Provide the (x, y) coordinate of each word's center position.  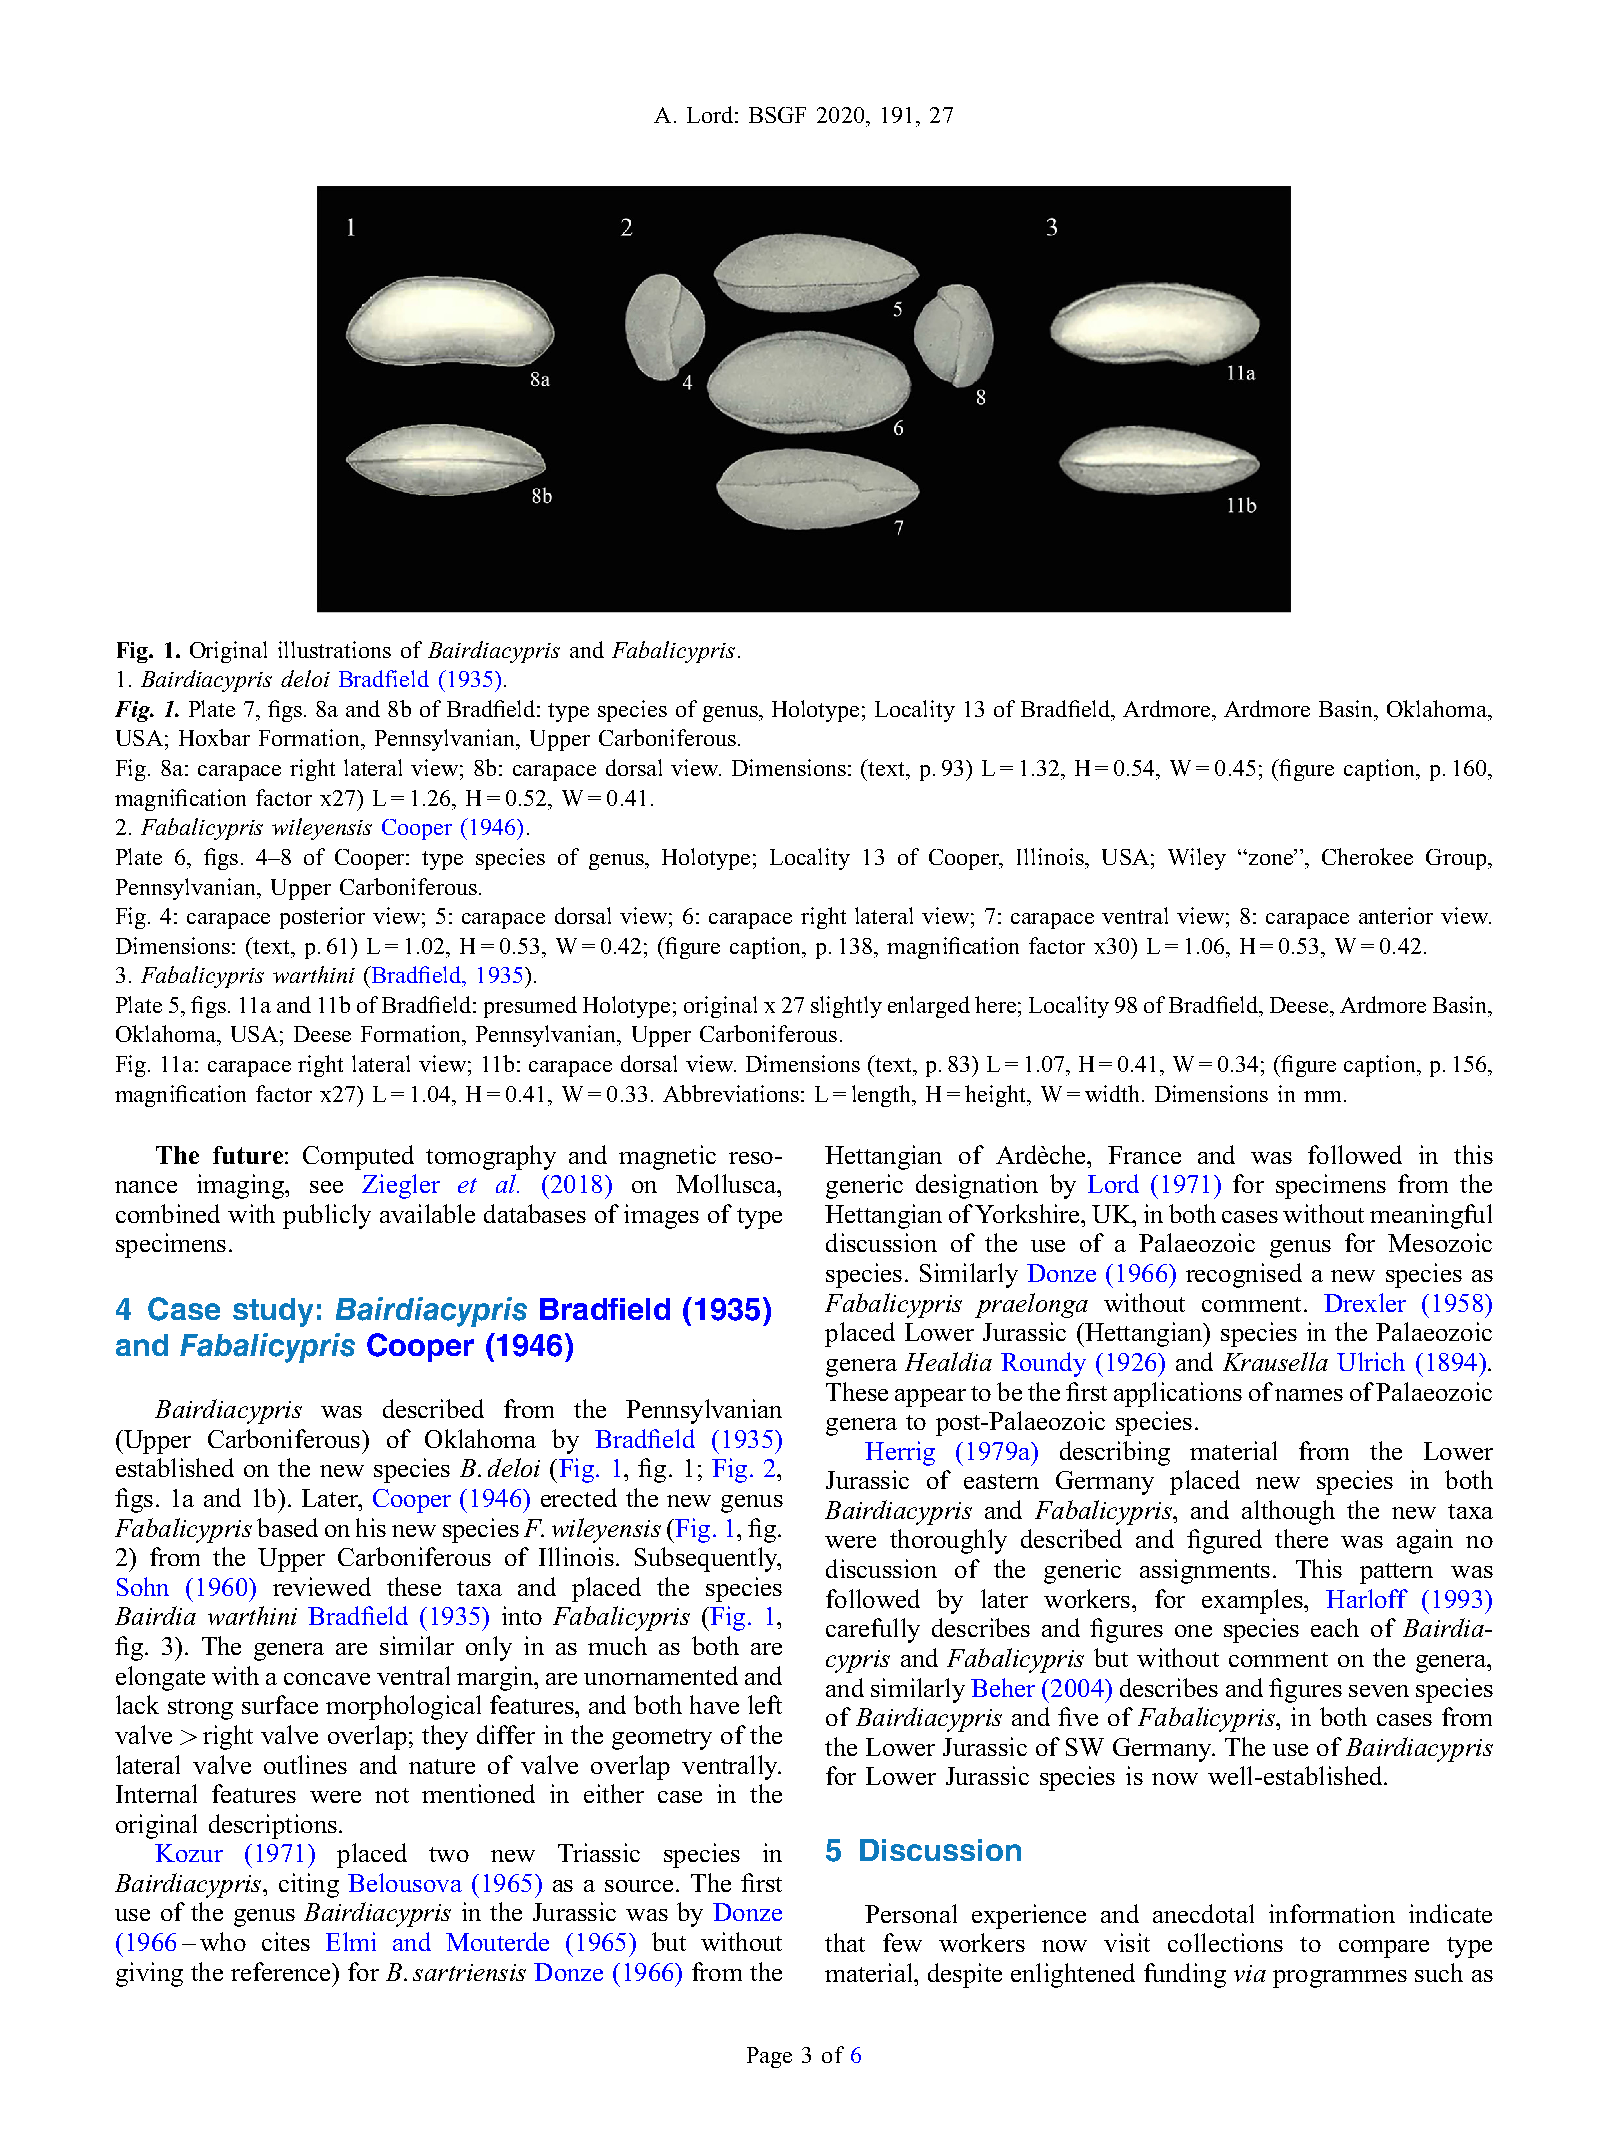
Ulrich (1371, 1361)
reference (282, 1971)
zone (1270, 858)
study (273, 1312)
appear (930, 1398)
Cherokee (1367, 856)
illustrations (334, 649)
